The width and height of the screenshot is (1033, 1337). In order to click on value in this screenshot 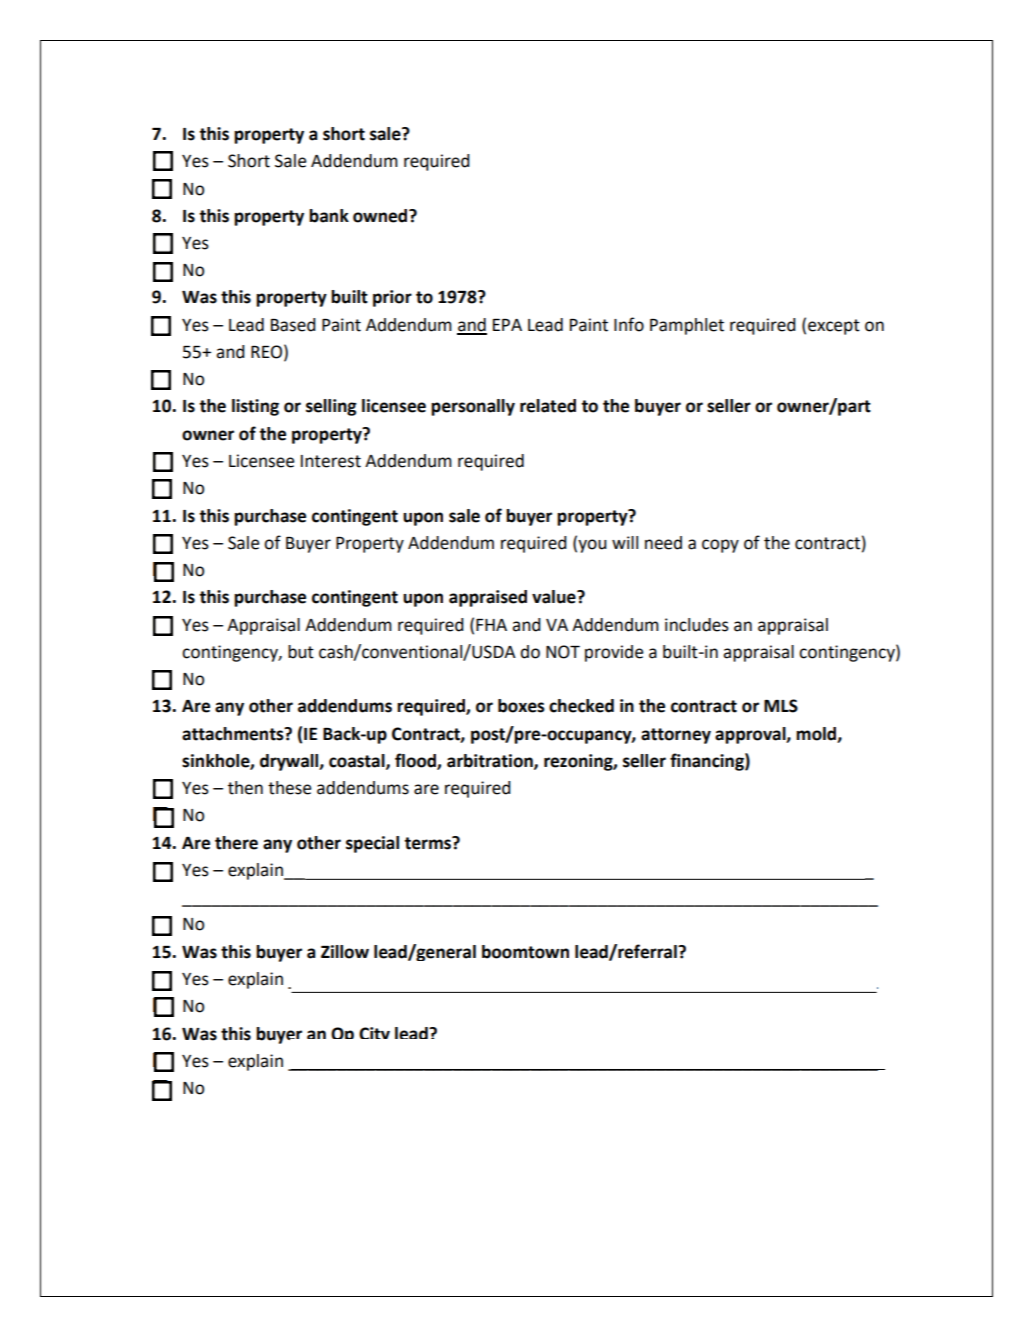, I will do `click(555, 597)`.
